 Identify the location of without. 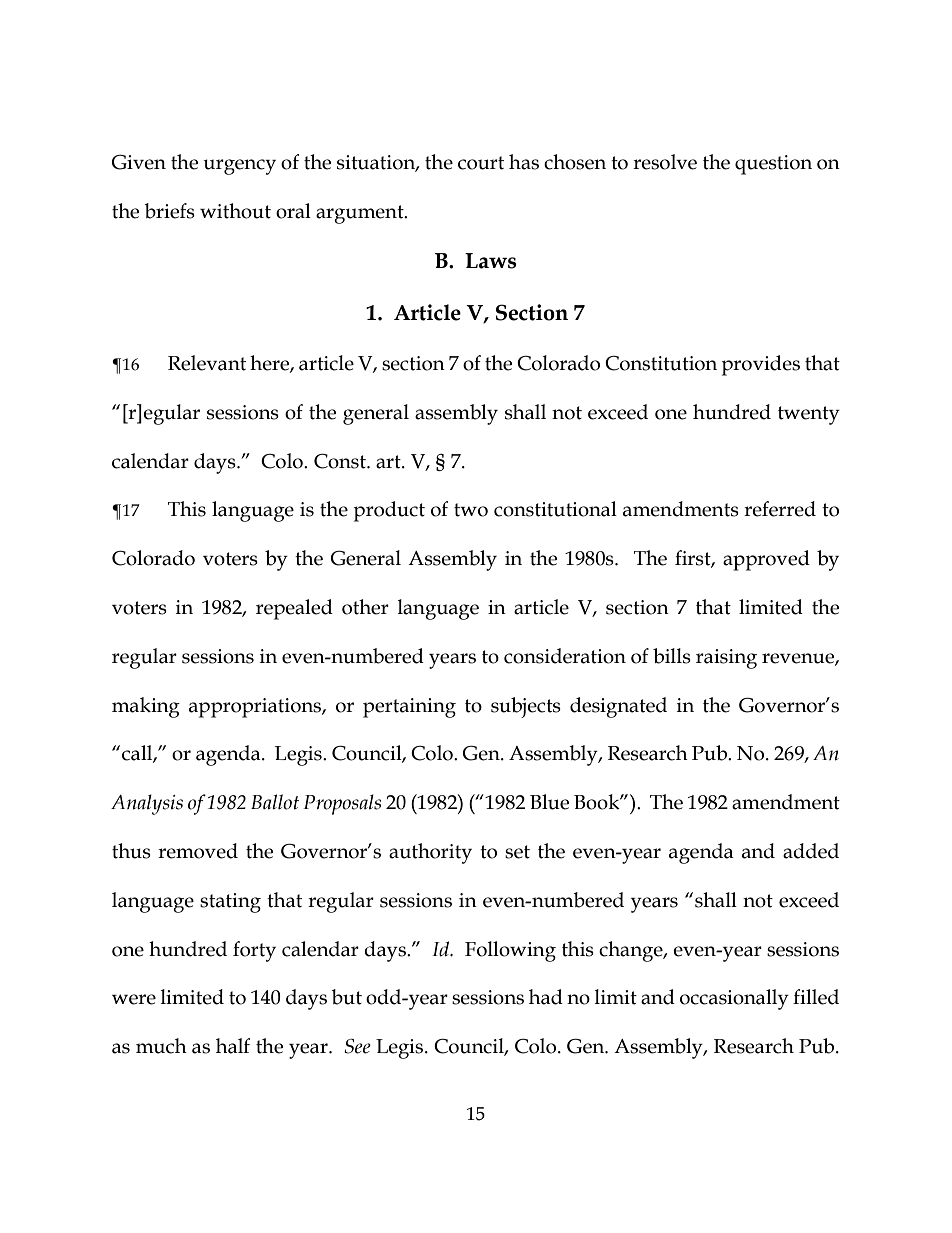
(235, 211).
